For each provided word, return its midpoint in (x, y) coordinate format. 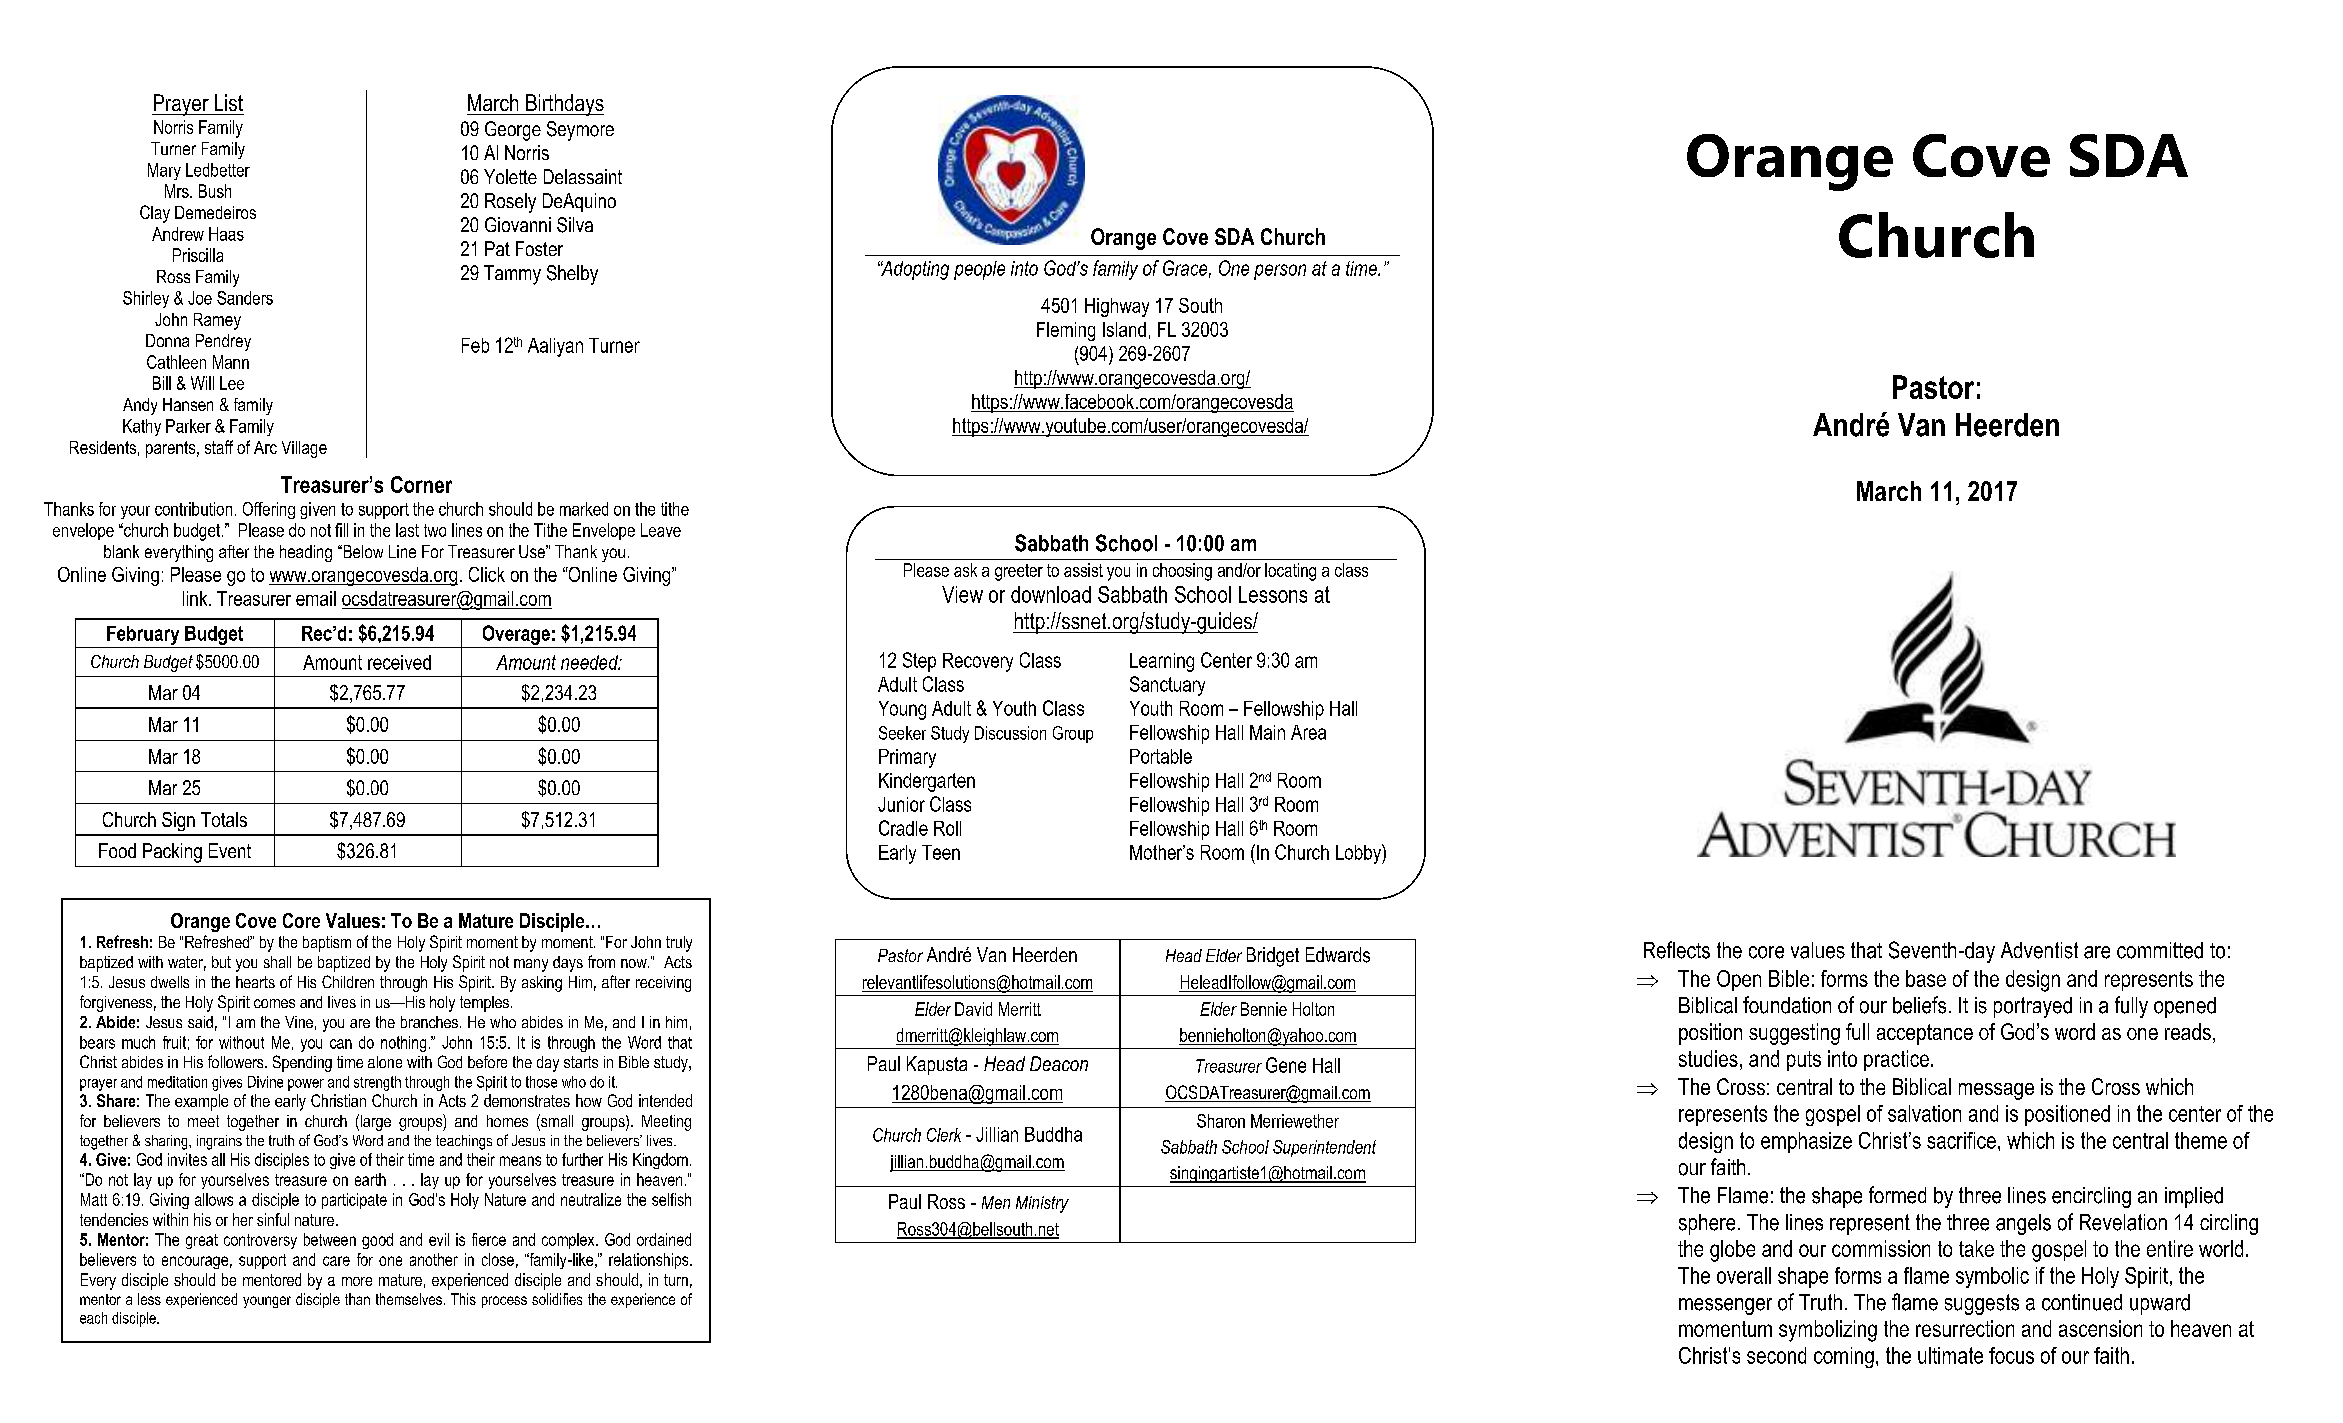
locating (1290, 572)
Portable (1161, 756)
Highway (1117, 307)
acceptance (1925, 1034)
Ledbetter (218, 170)
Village (304, 449)
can (341, 1044)
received (399, 662)
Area (1308, 732)
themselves (409, 1299)
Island (1124, 329)
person (1280, 272)
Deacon (1059, 1063)
